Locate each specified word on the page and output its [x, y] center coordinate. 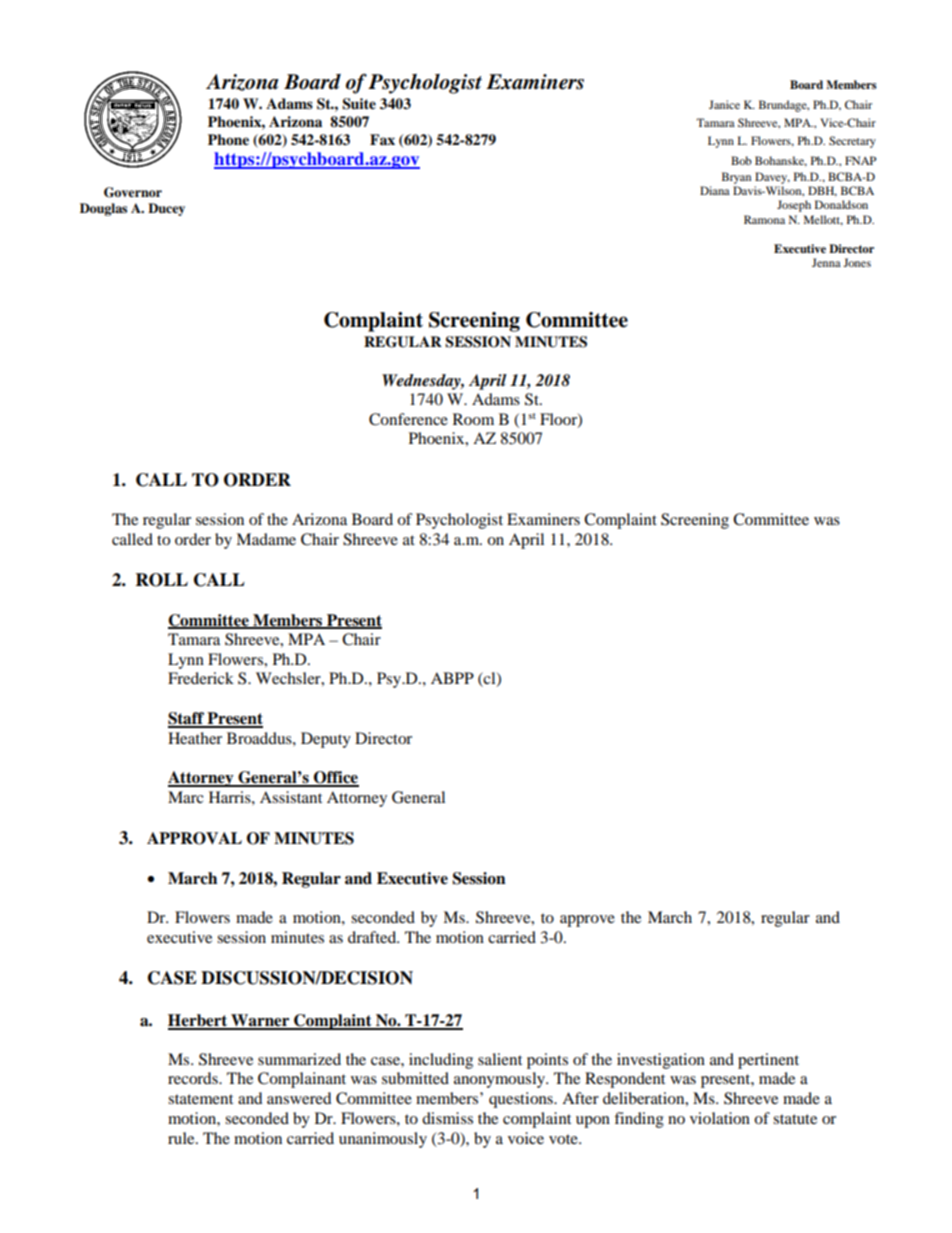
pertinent [768, 1061]
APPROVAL [194, 838]
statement [200, 1099]
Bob [741, 160]
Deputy [326, 740]
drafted [373, 937]
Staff [187, 719]
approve [587, 921]
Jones [857, 262]
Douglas [103, 209]
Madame [266, 539]
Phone [228, 139]
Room [473, 419]
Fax [382, 139]
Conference [408, 419]
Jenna [826, 262]
